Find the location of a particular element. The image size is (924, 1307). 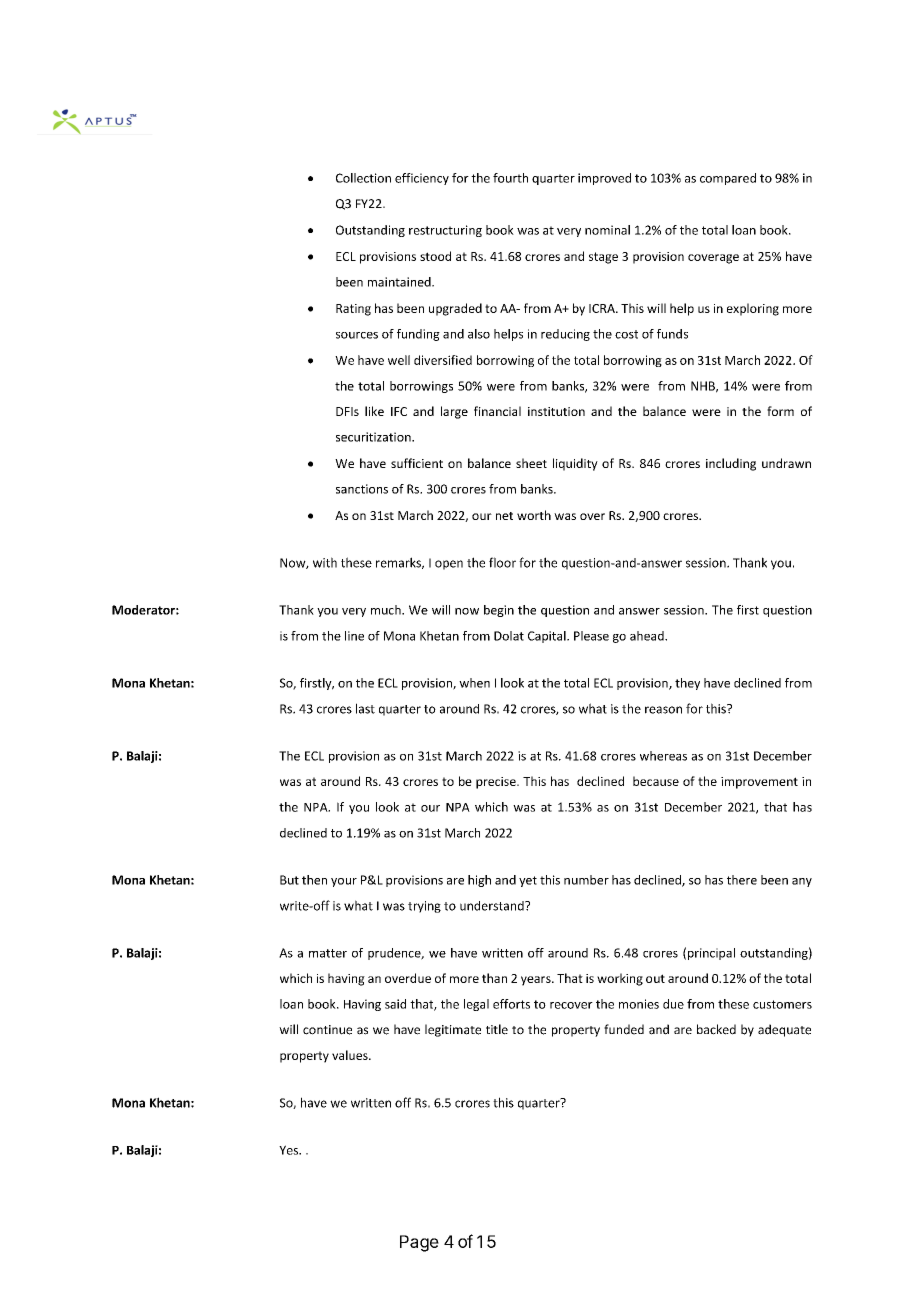

Capital is located at coordinates (548, 637).
